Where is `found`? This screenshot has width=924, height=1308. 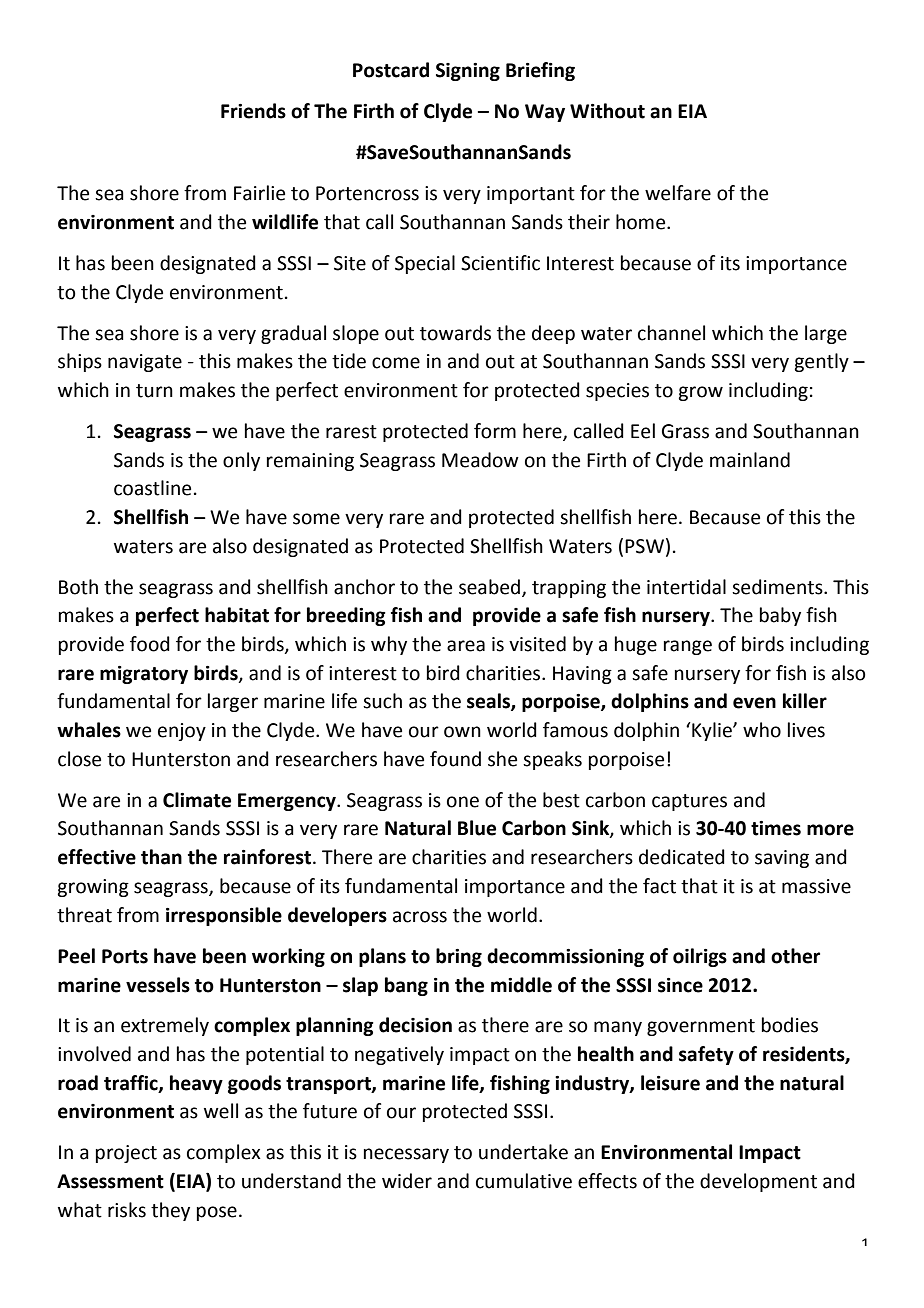
found is located at coordinates (455, 759).
